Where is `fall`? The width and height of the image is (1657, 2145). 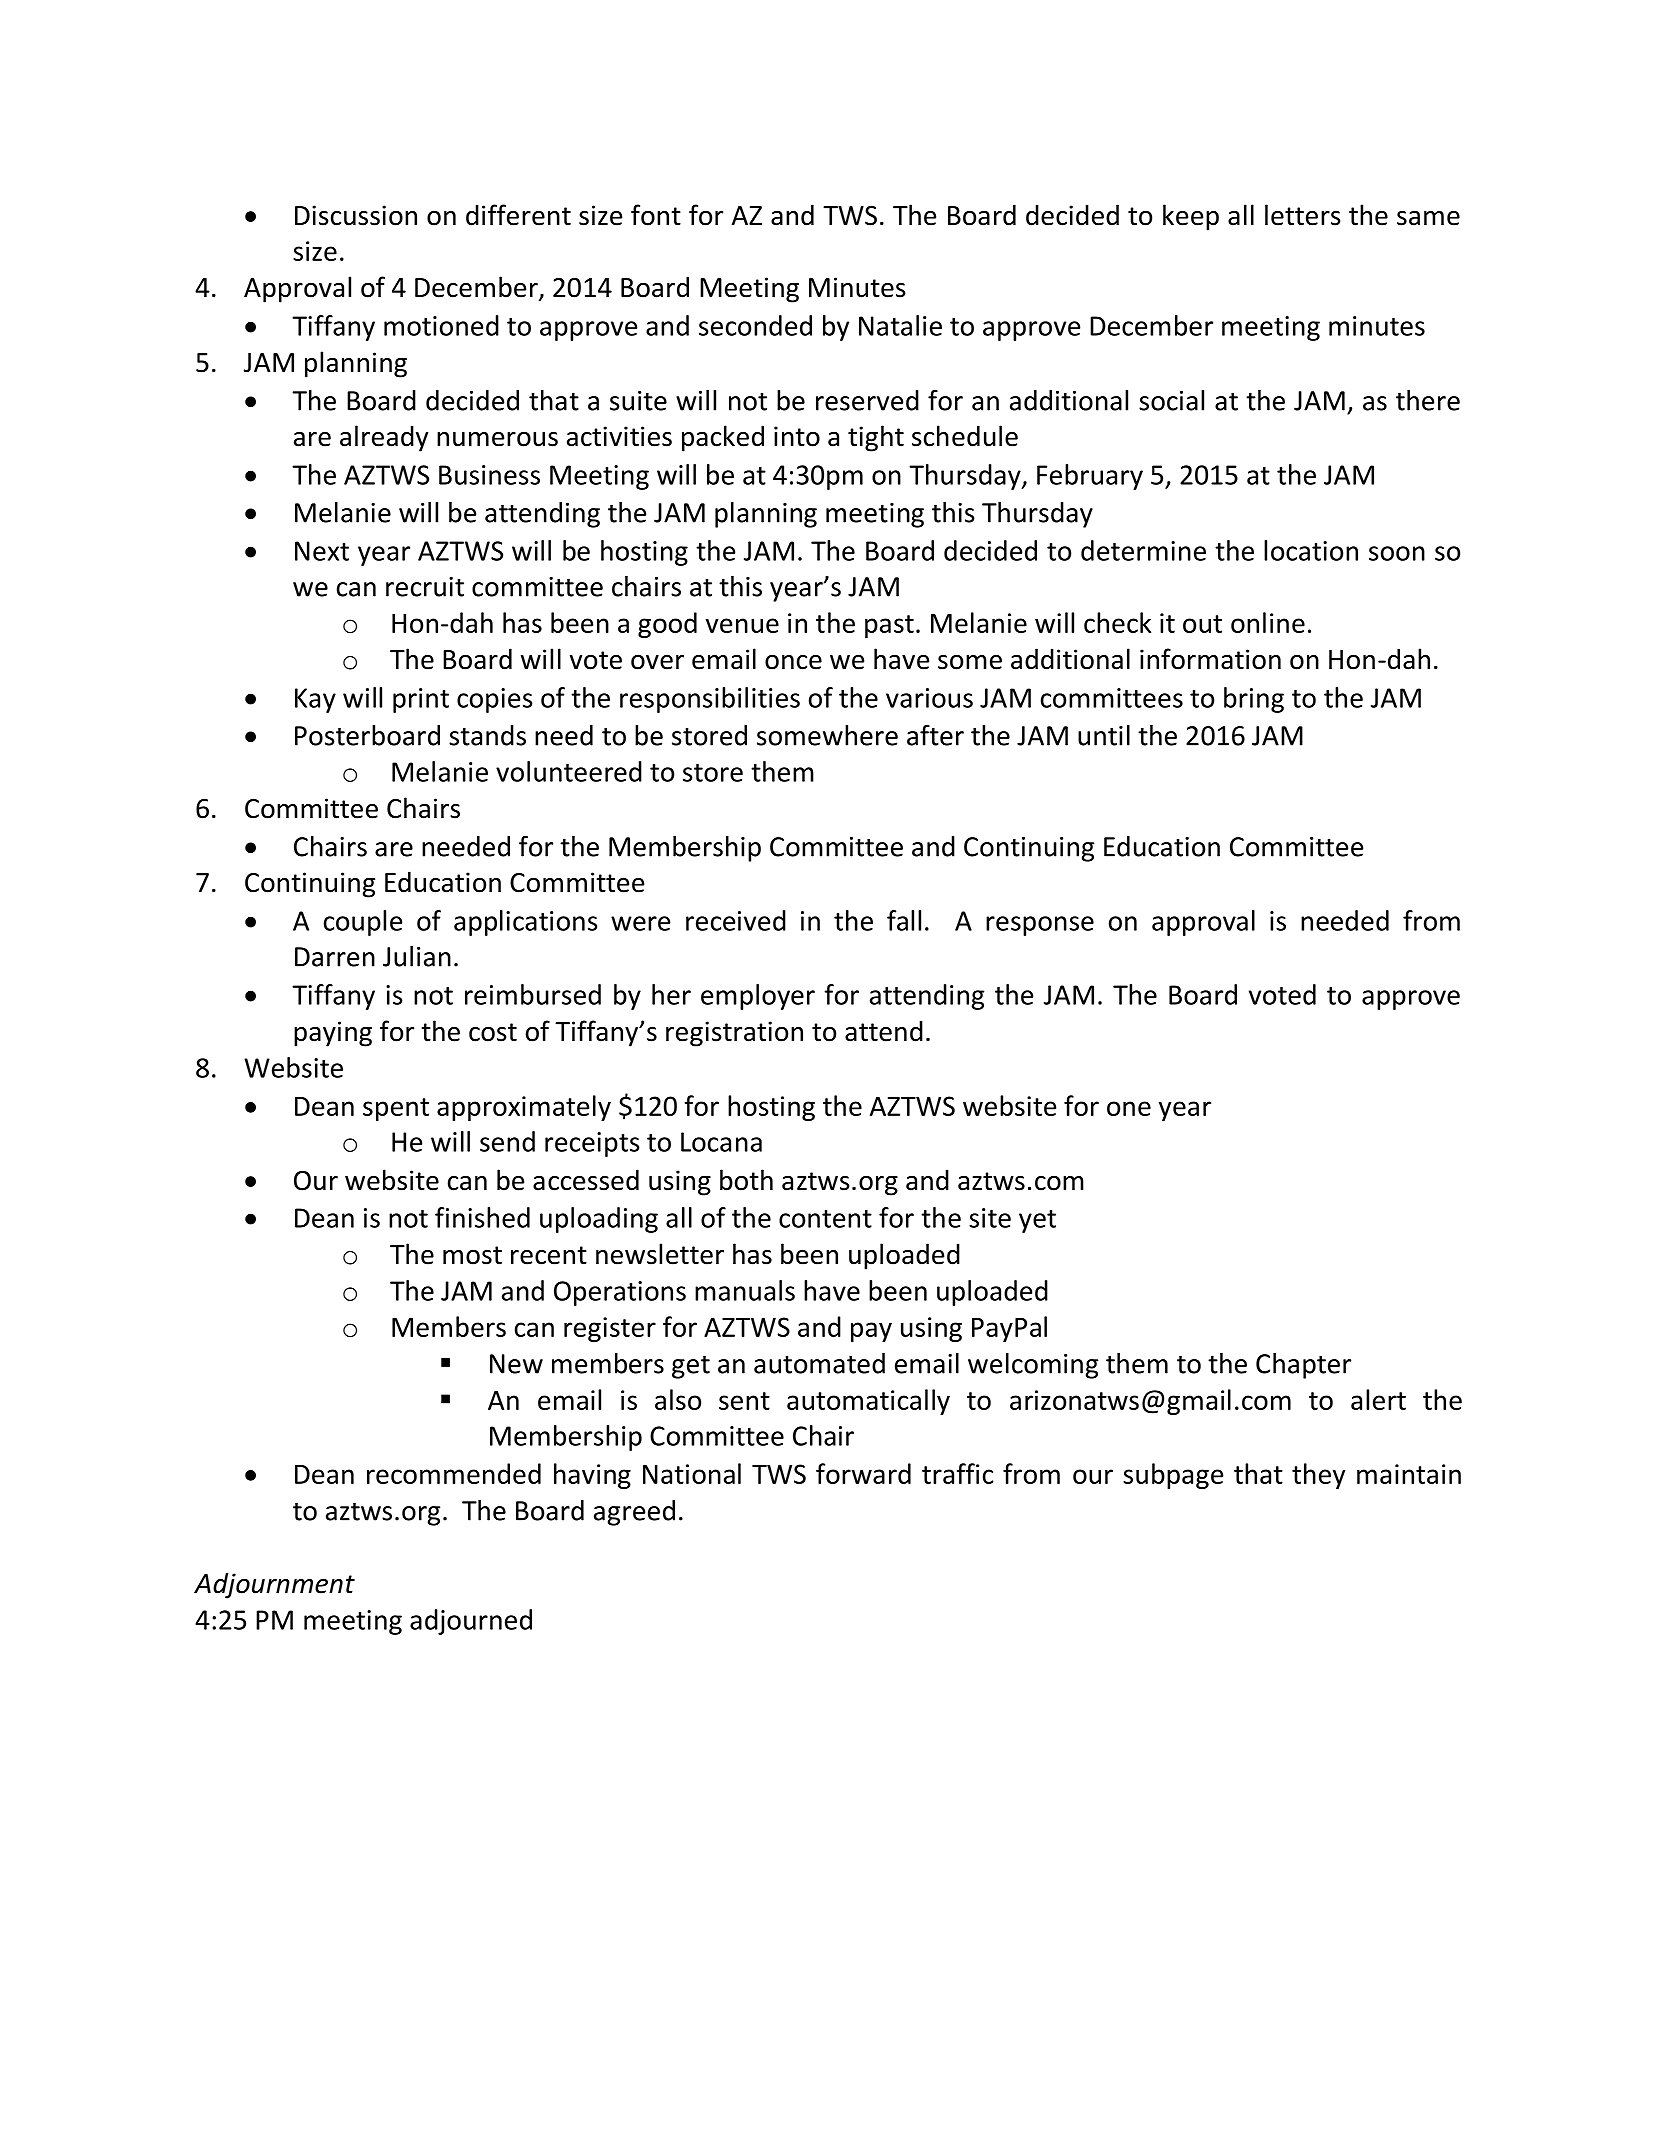
fall is located at coordinates (904, 920).
